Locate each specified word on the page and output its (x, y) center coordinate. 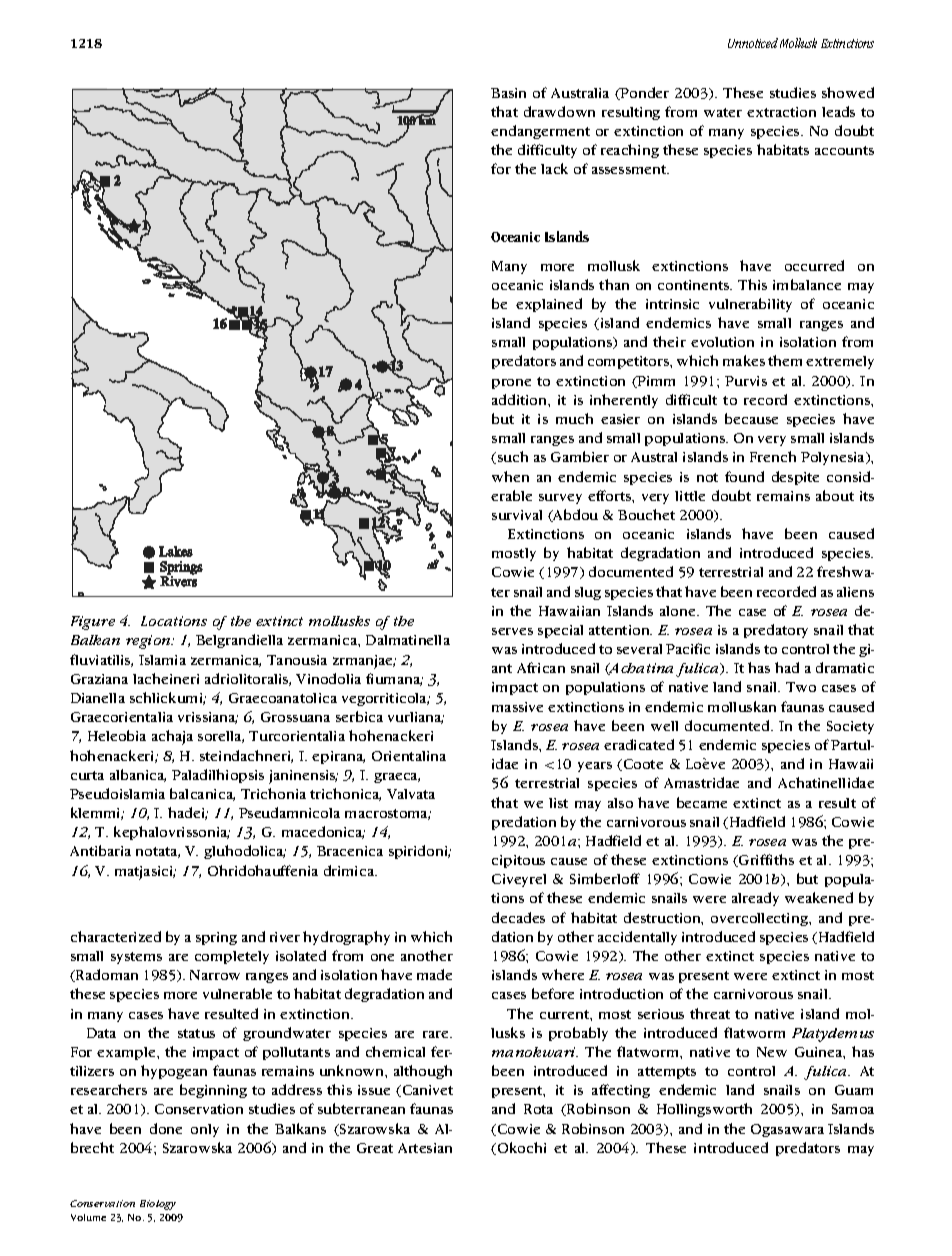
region (149, 642)
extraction (781, 112)
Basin (508, 93)
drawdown (559, 111)
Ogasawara (787, 1130)
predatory (776, 631)
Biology (158, 1205)
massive (517, 707)
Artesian (425, 1148)
